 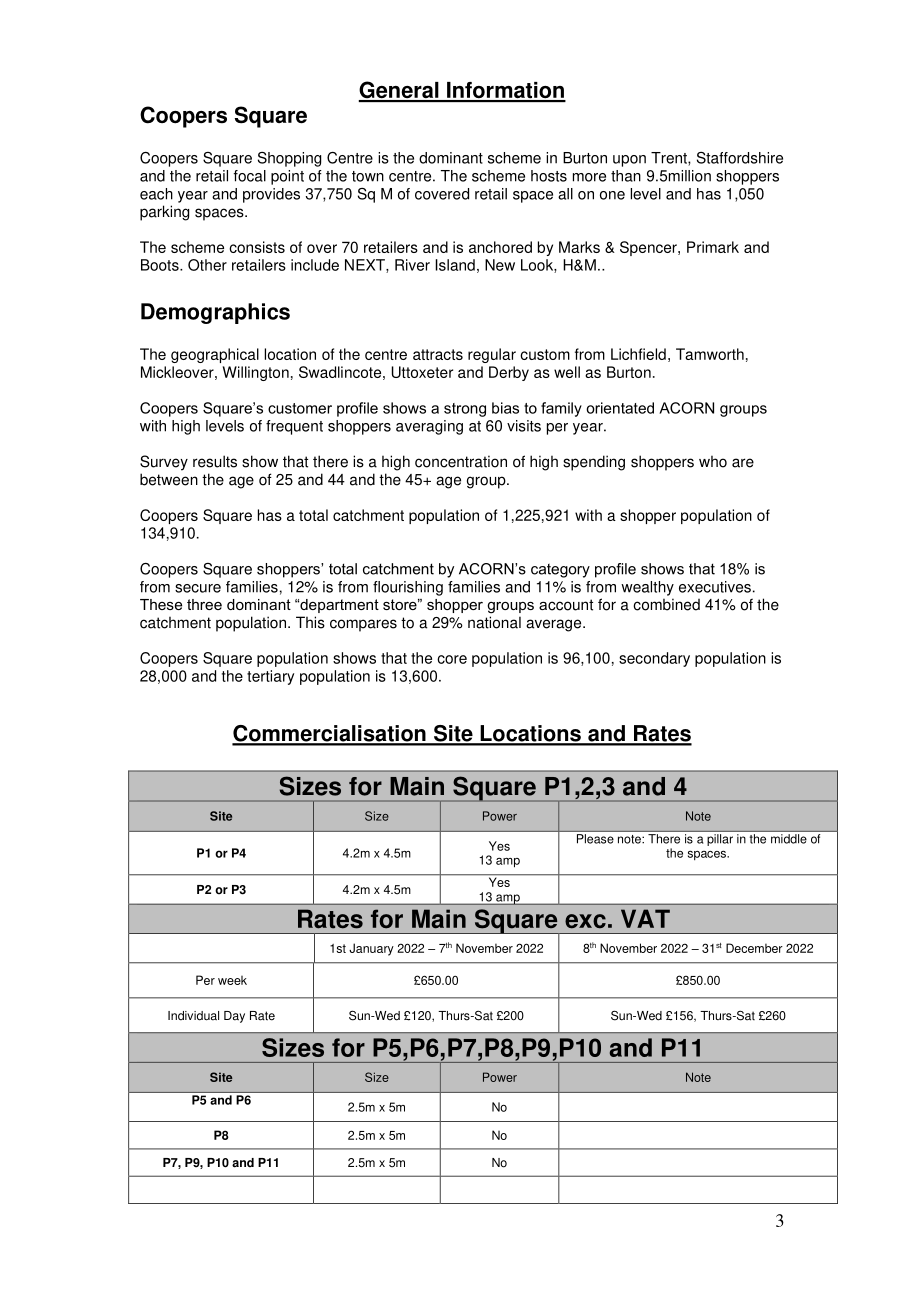 What do you see at coordinates (715, 587) in the screenshot?
I see `executives` at bounding box center [715, 587].
